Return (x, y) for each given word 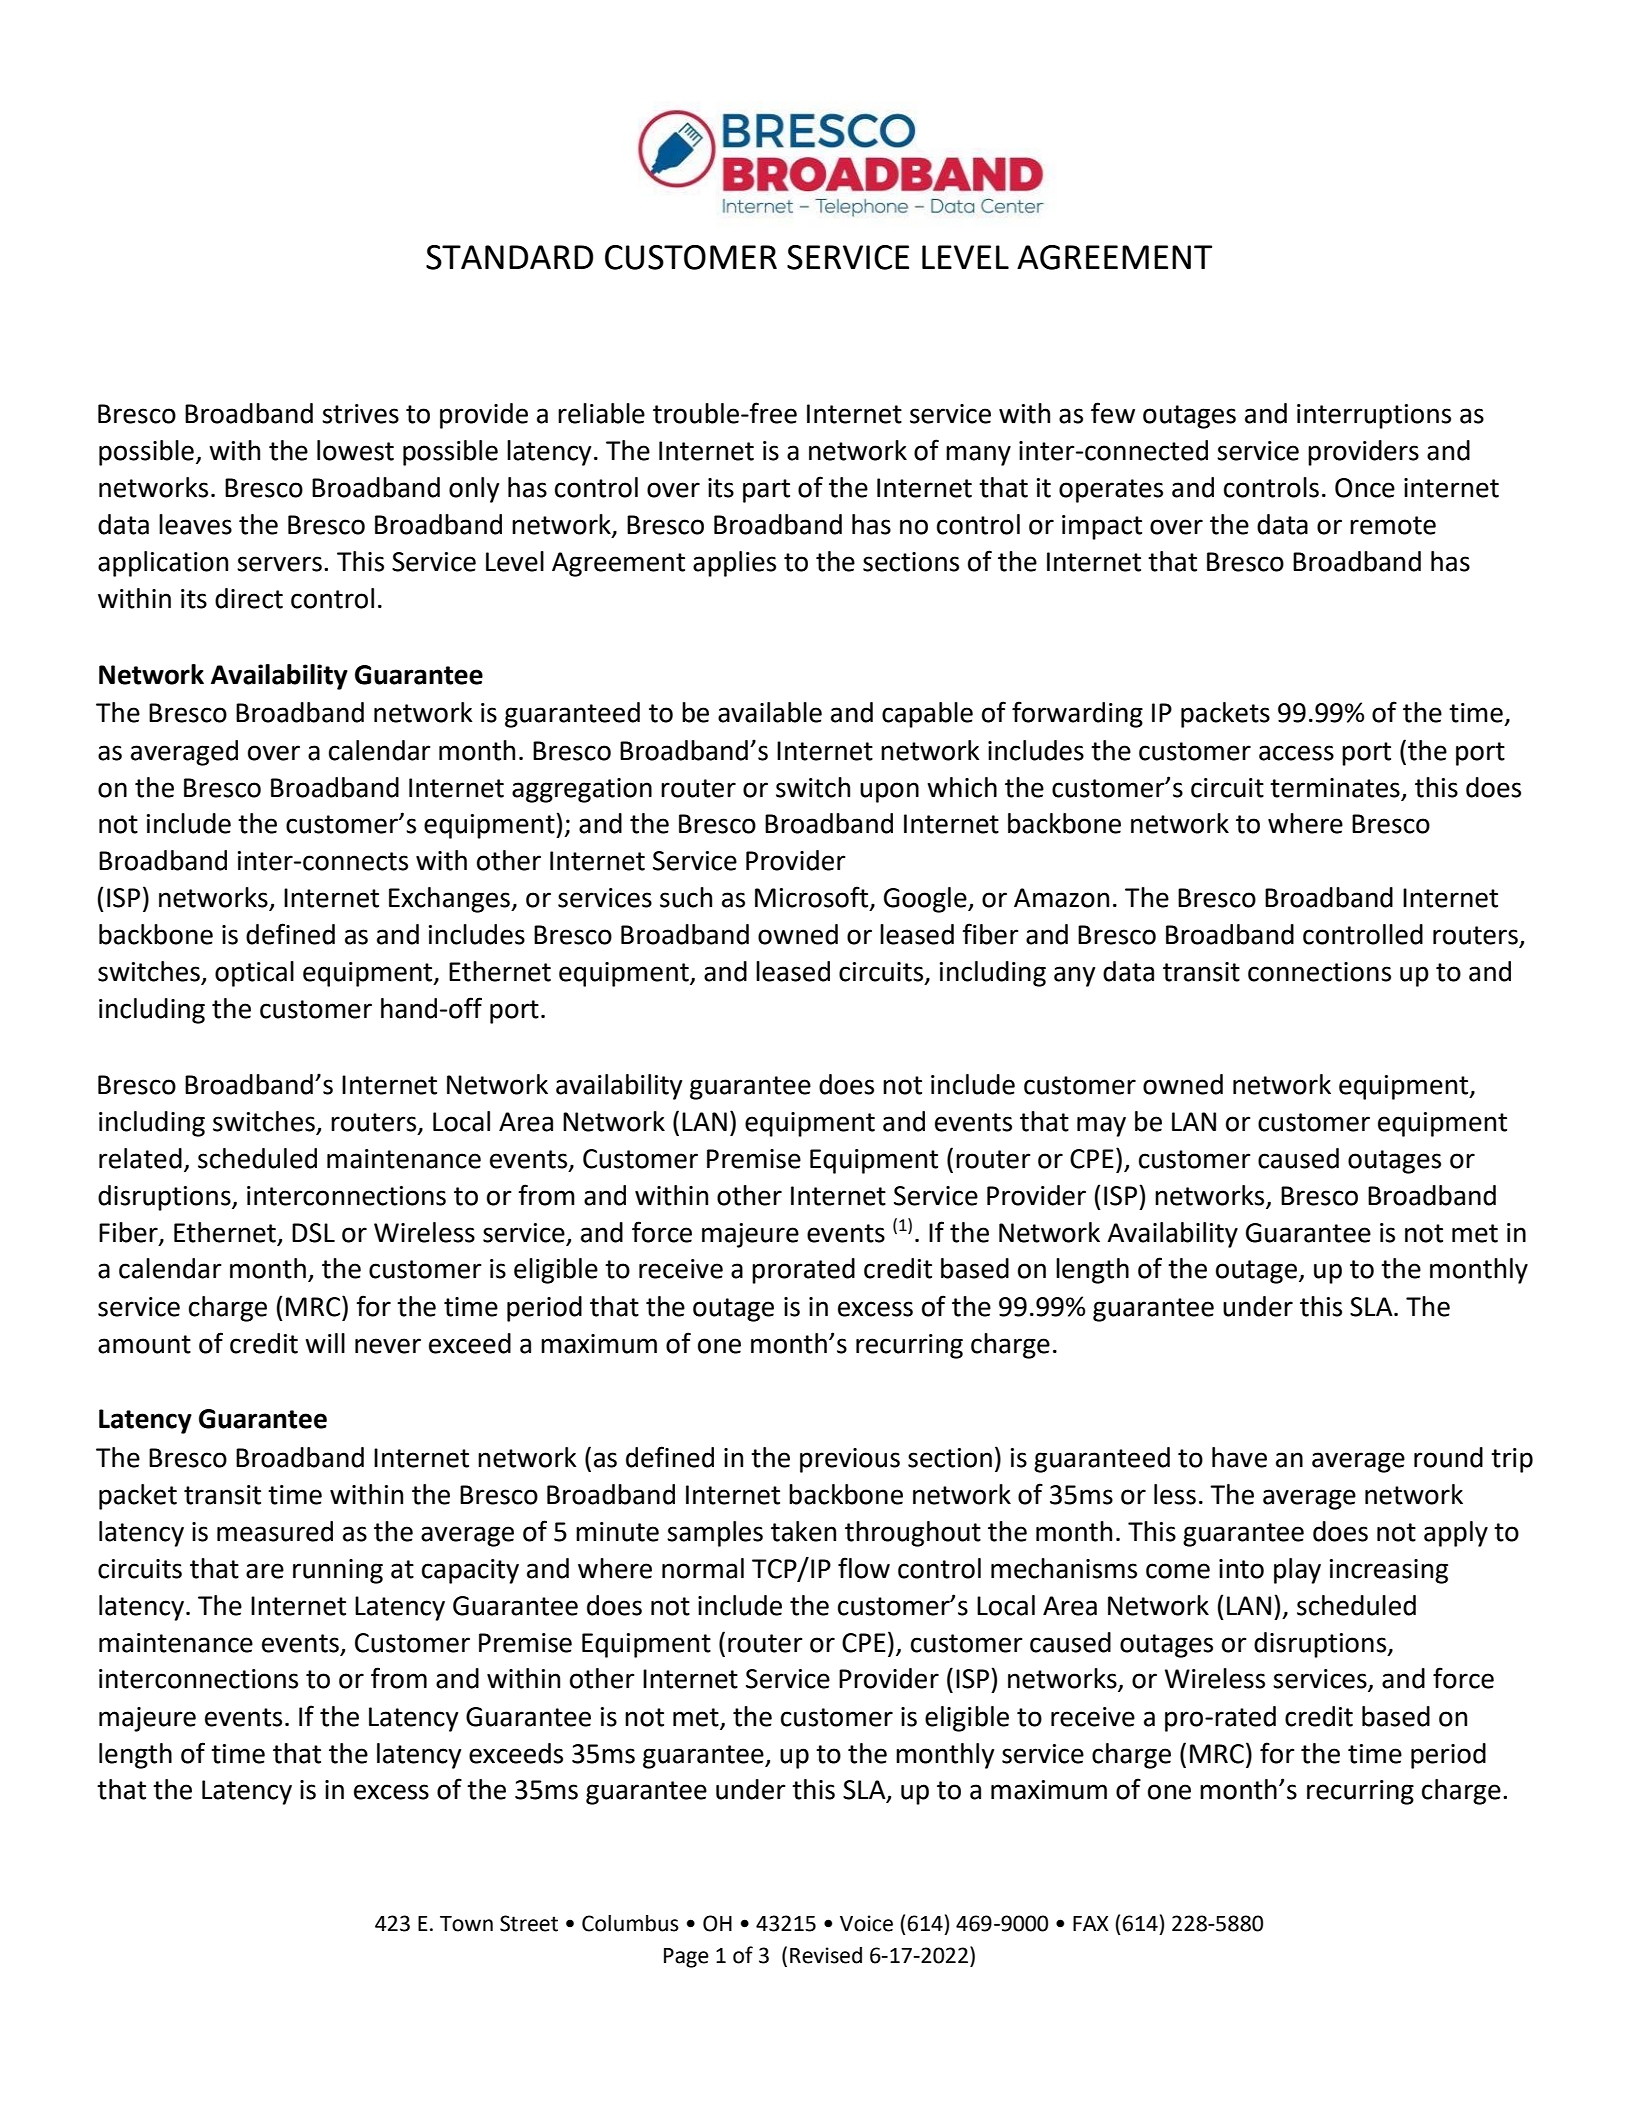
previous (850, 1460)
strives (360, 414)
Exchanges (450, 900)
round (1448, 1457)
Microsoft (813, 898)
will (325, 1343)
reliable (601, 413)
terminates (1335, 788)
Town (466, 1924)
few (1113, 413)
